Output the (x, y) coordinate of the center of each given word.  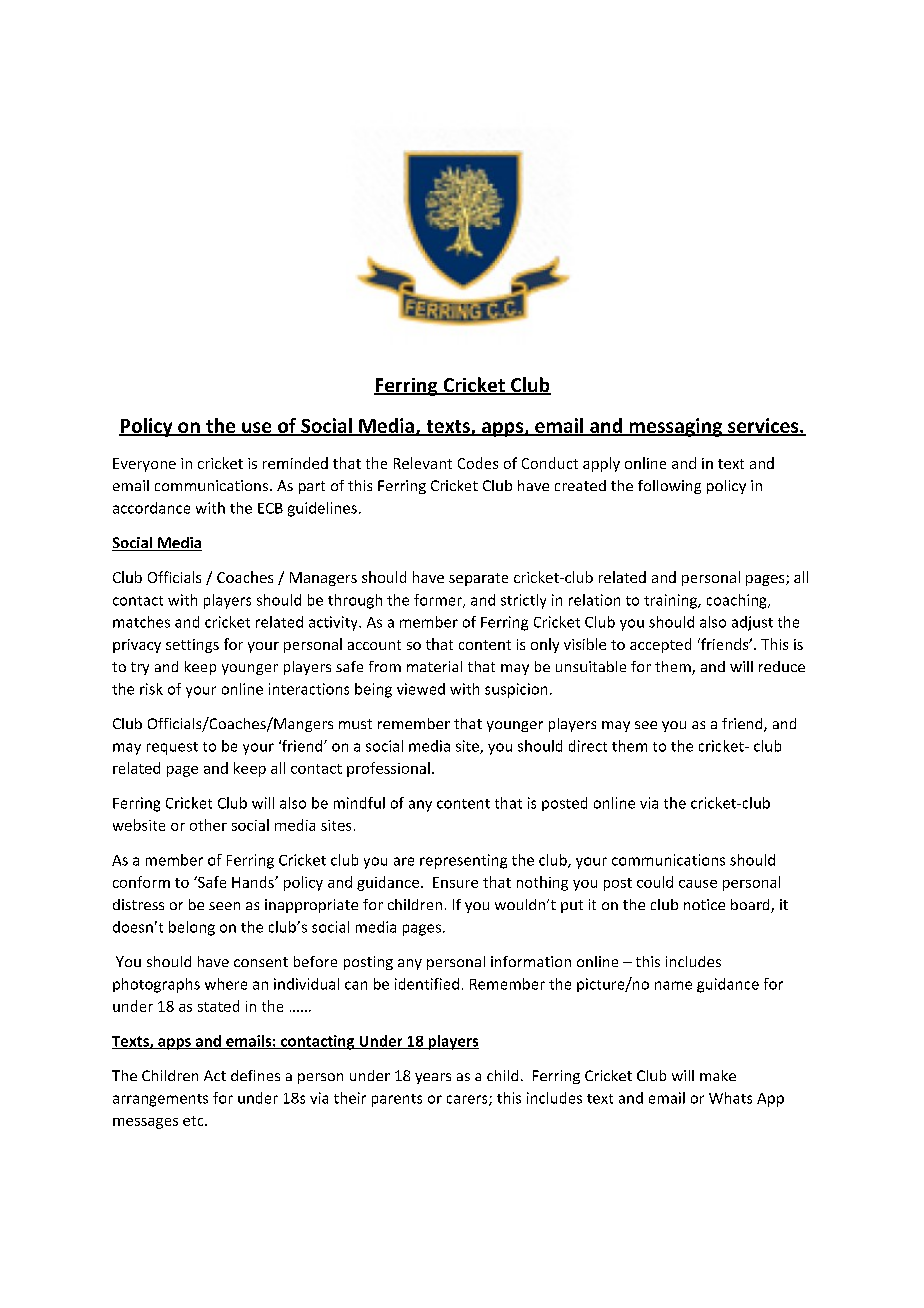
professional (388, 769)
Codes (478, 463)
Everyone (144, 465)
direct (588, 746)
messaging (675, 427)
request (172, 748)
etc (194, 1121)
